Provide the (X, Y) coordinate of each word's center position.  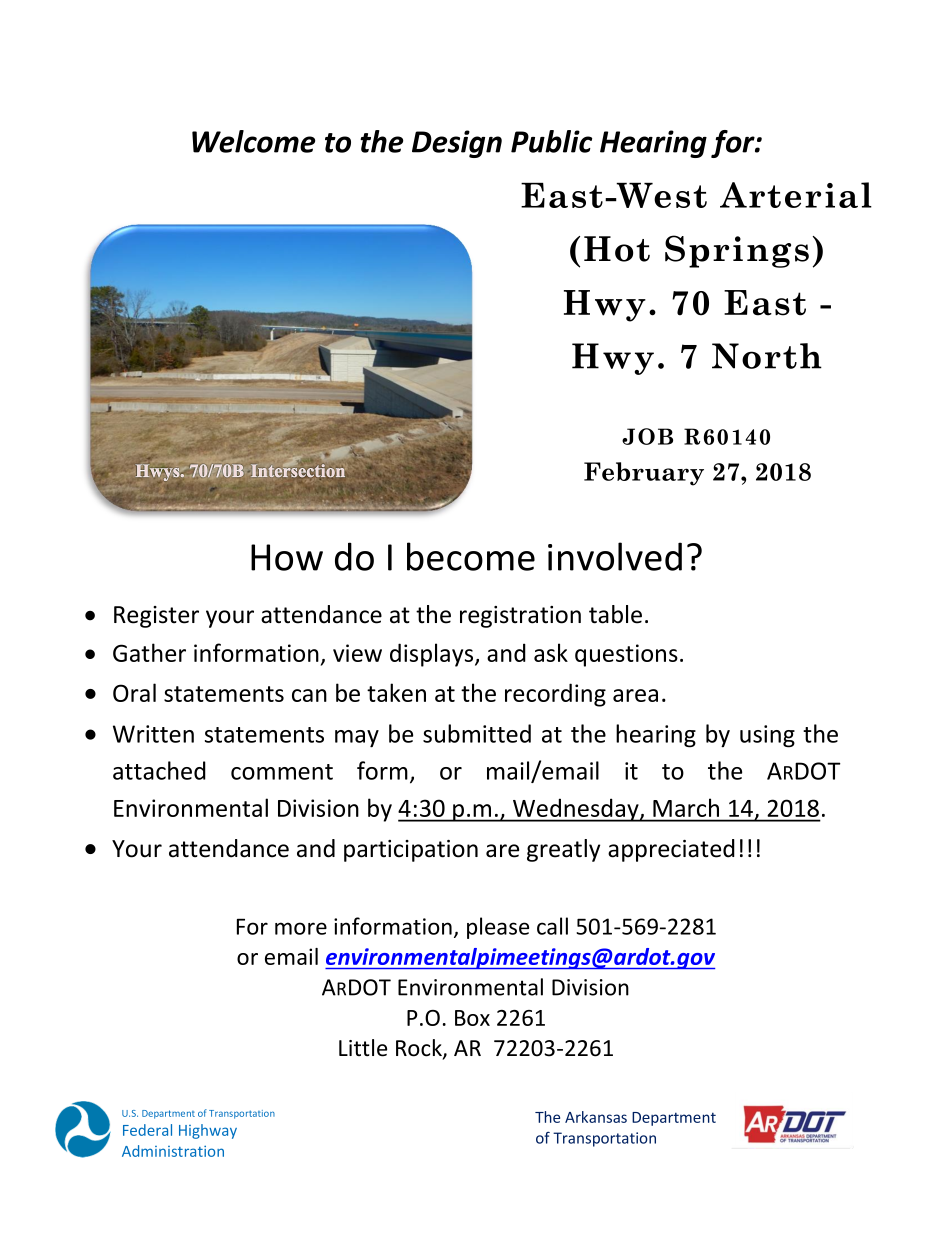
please (498, 928)
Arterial (796, 195)
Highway (208, 1131)
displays (433, 655)
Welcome (253, 141)
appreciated (671, 850)
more (301, 928)
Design (457, 144)
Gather (149, 652)
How (287, 557)
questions (626, 655)
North (767, 356)
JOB (647, 436)
